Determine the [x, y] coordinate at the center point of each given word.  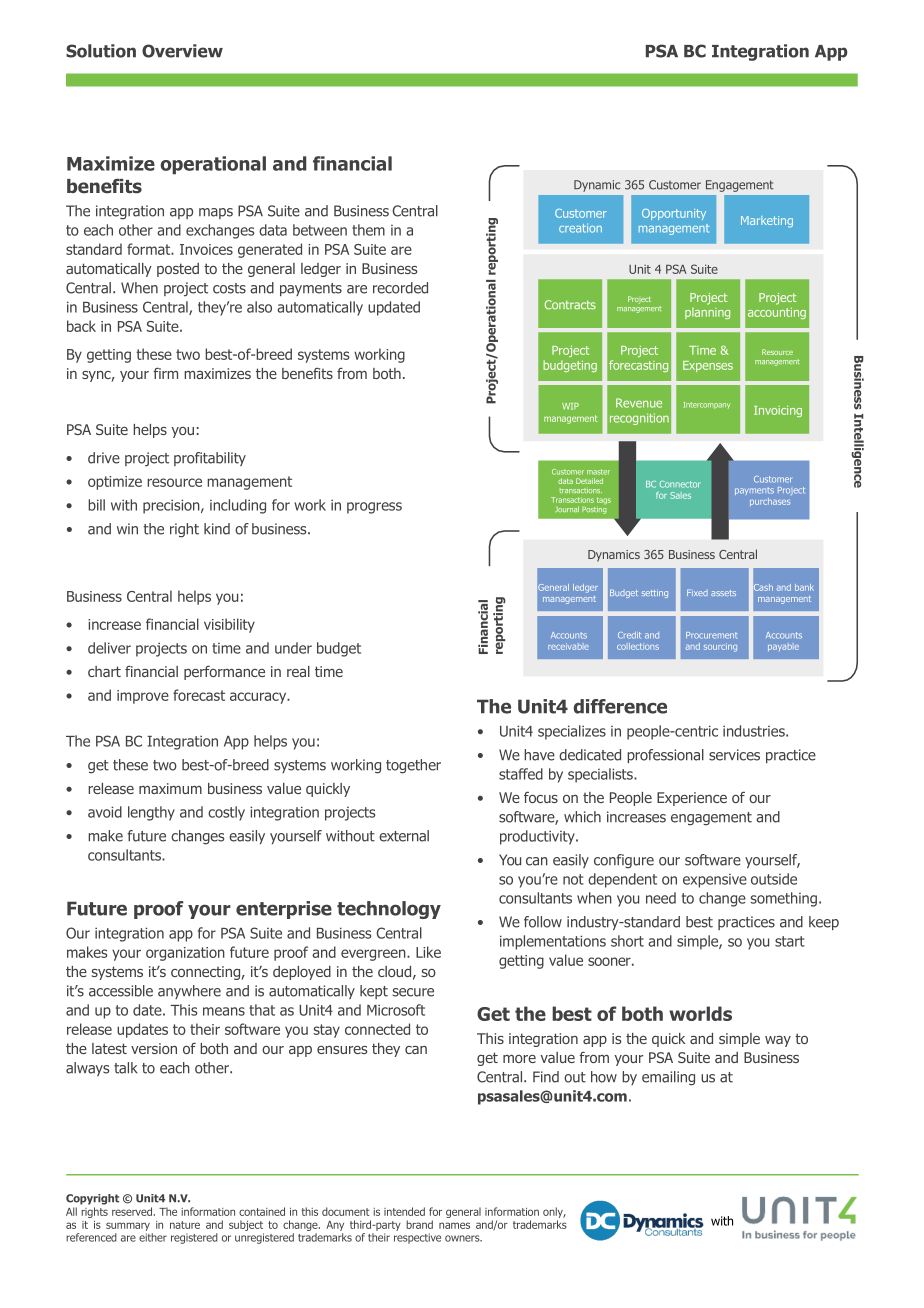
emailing [668, 1078]
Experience [692, 799]
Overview [182, 51]
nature [185, 1225]
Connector [680, 484]
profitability [210, 459]
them [368, 230]
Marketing [767, 222]
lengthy [151, 813]
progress [374, 508]
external [404, 836]
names [454, 1225]
